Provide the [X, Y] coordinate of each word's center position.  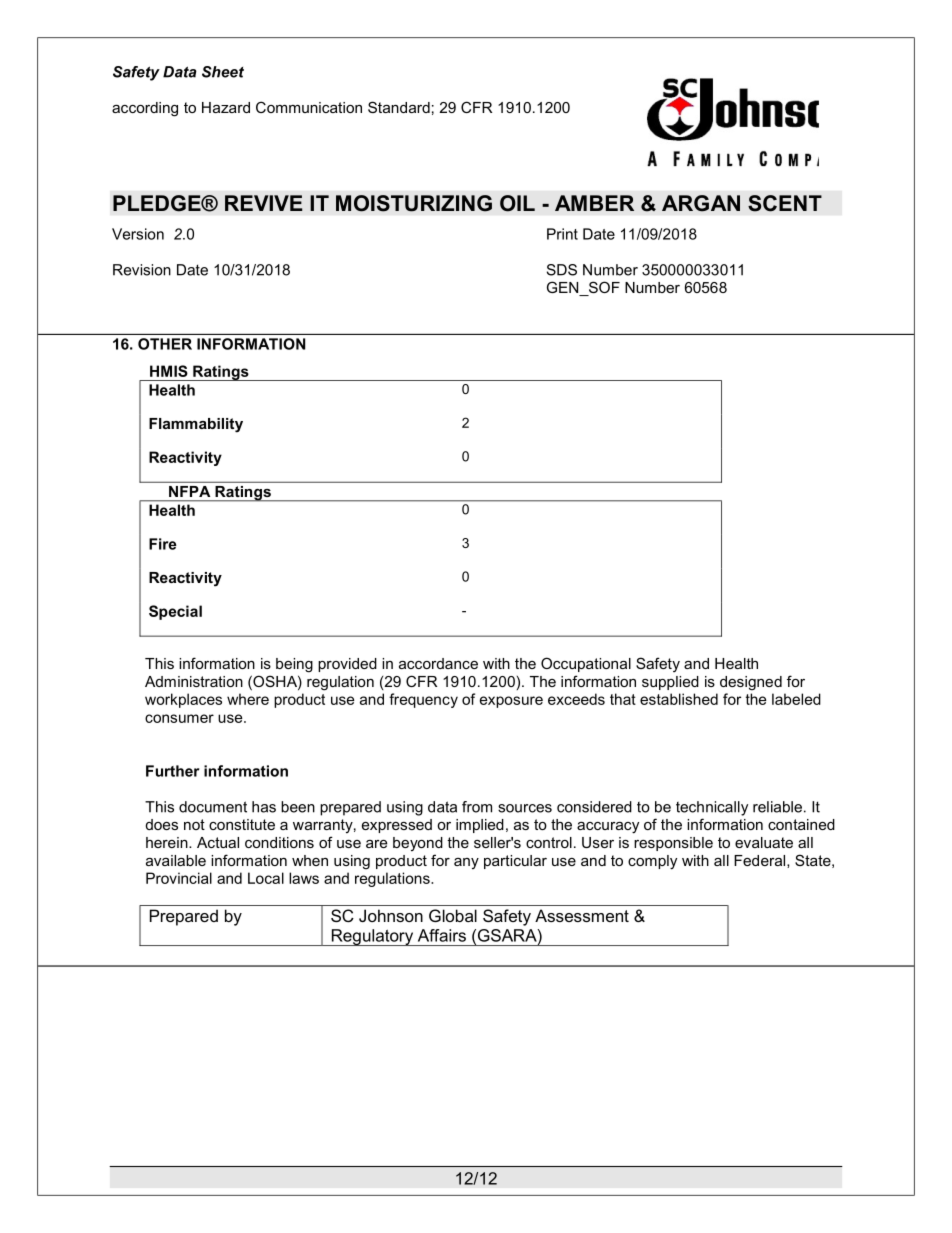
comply [652, 862]
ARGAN [701, 203]
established [679, 699]
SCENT [785, 203]
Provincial [179, 878]
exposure [511, 702]
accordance [438, 663]
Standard [399, 107]
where [248, 699]
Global [453, 915]
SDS [562, 270]
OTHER [165, 344]
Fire [163, 544]
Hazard [226, 107]
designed [751, 683]
